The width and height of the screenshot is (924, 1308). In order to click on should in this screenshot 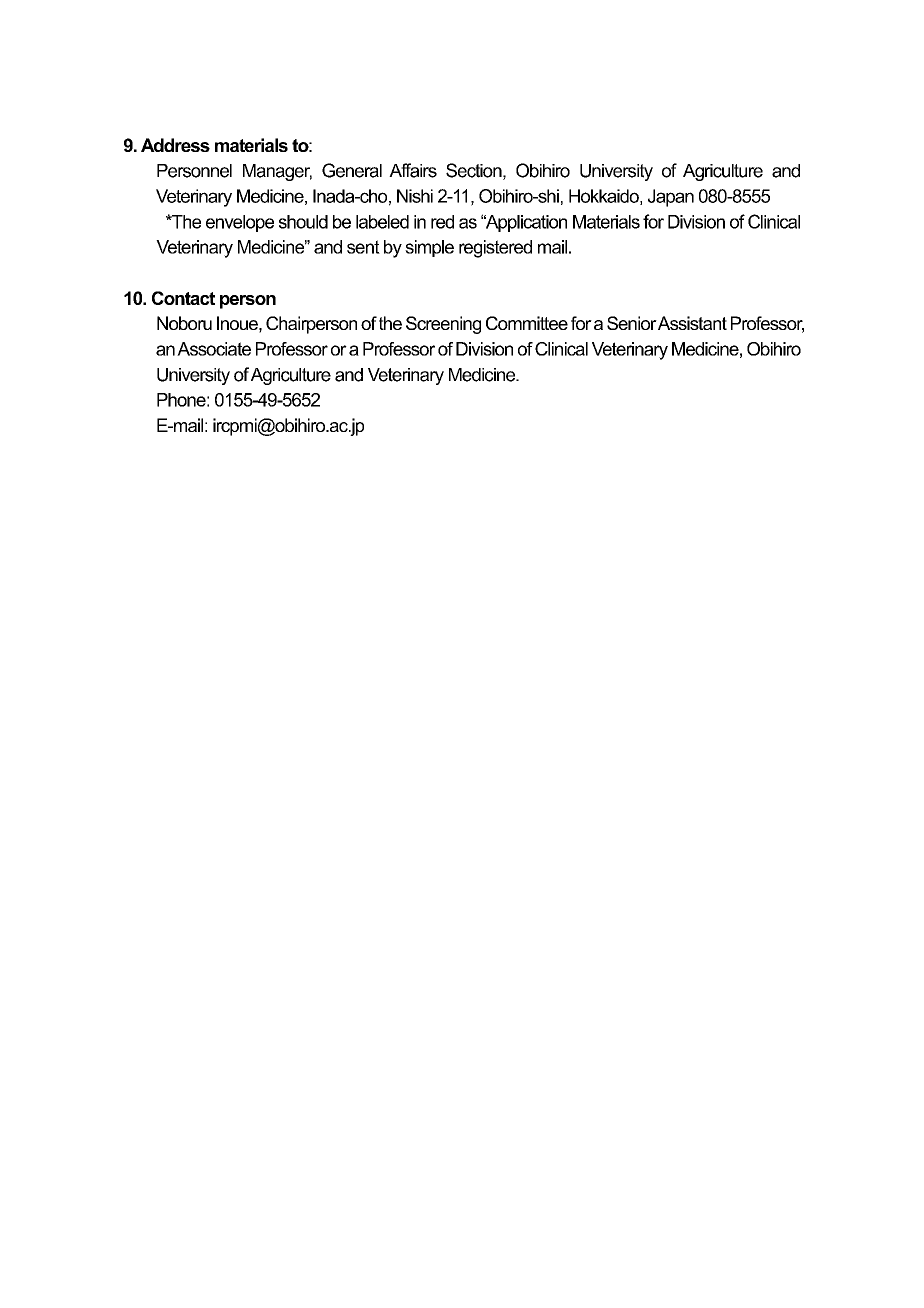, I will do `click(303, 222)`.
